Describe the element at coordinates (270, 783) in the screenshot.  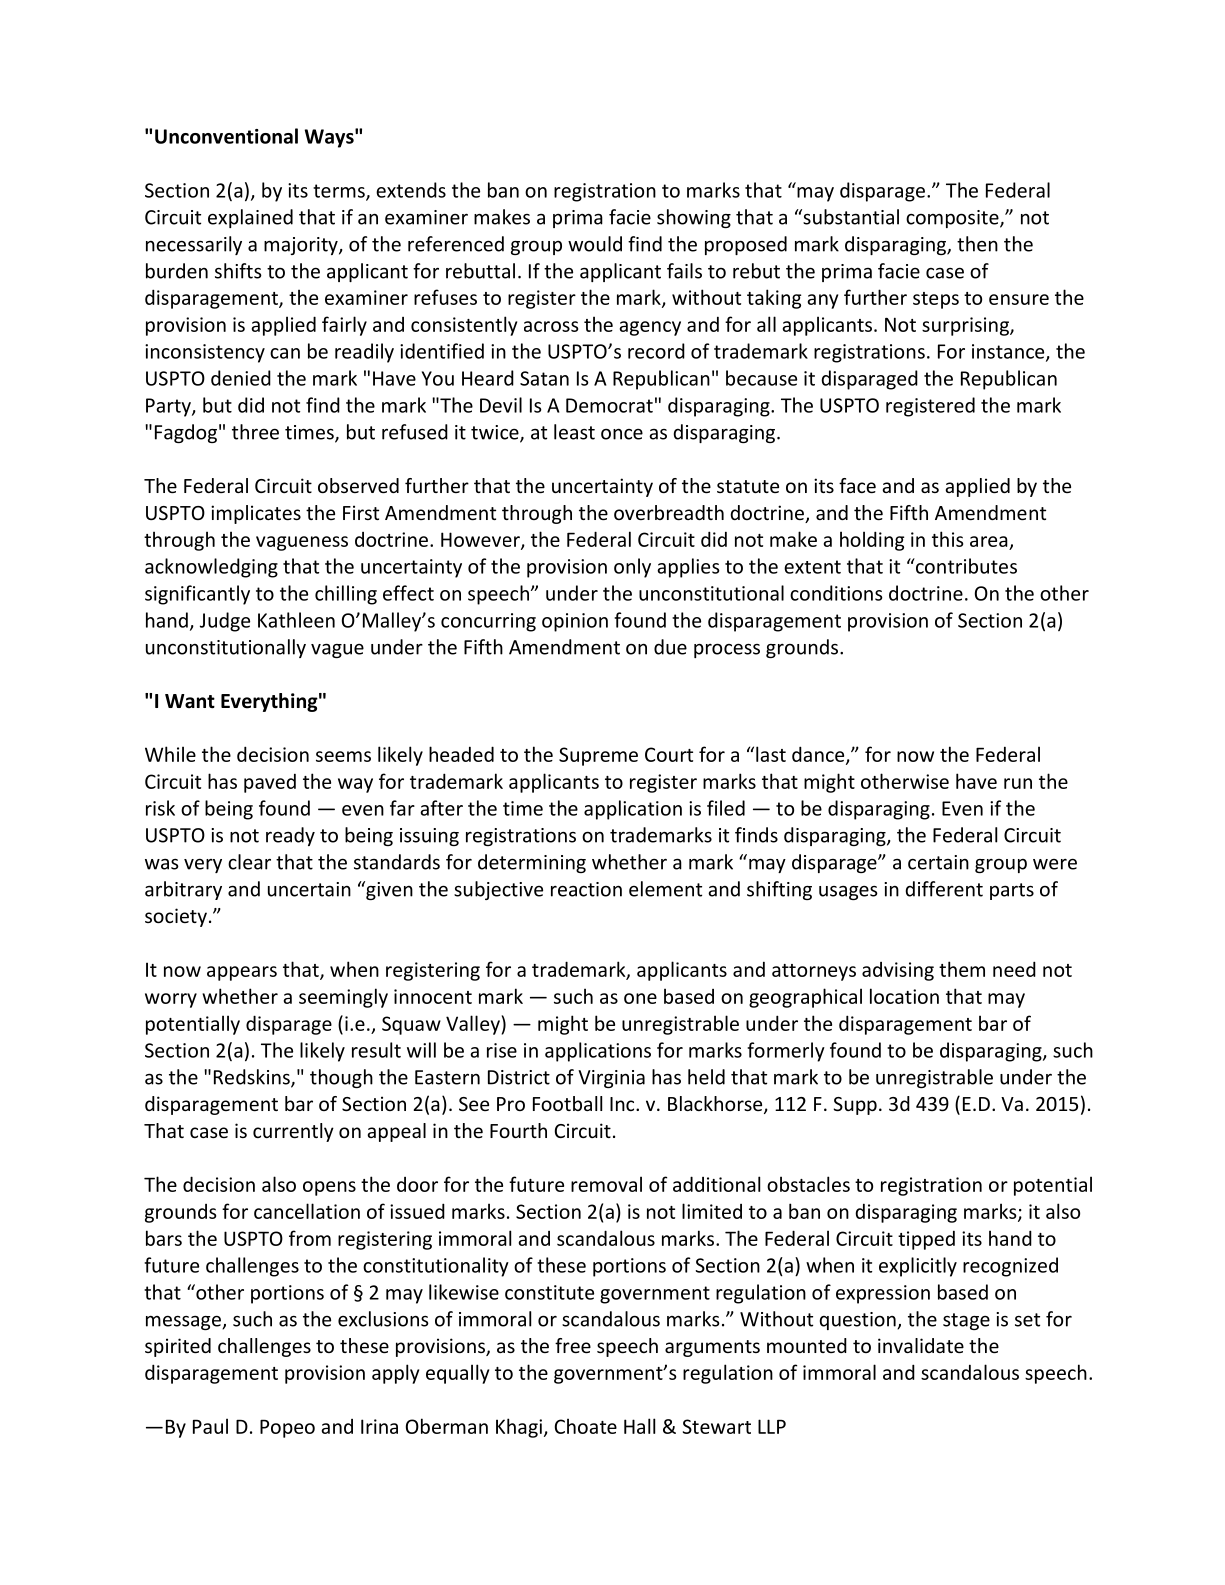
I see `paved` at that location.
